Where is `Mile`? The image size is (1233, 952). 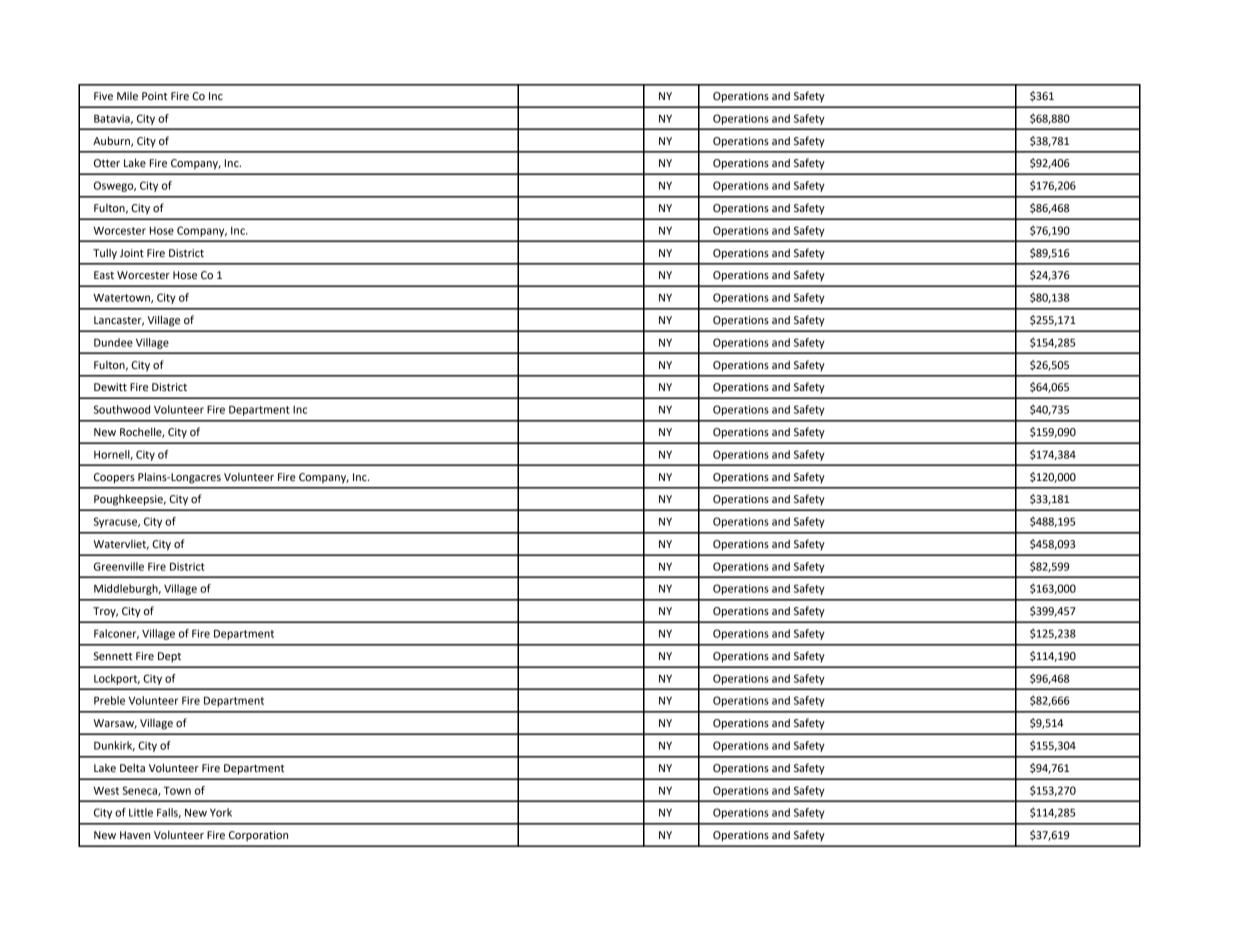 Mile is located at coordinates (127, 96).
